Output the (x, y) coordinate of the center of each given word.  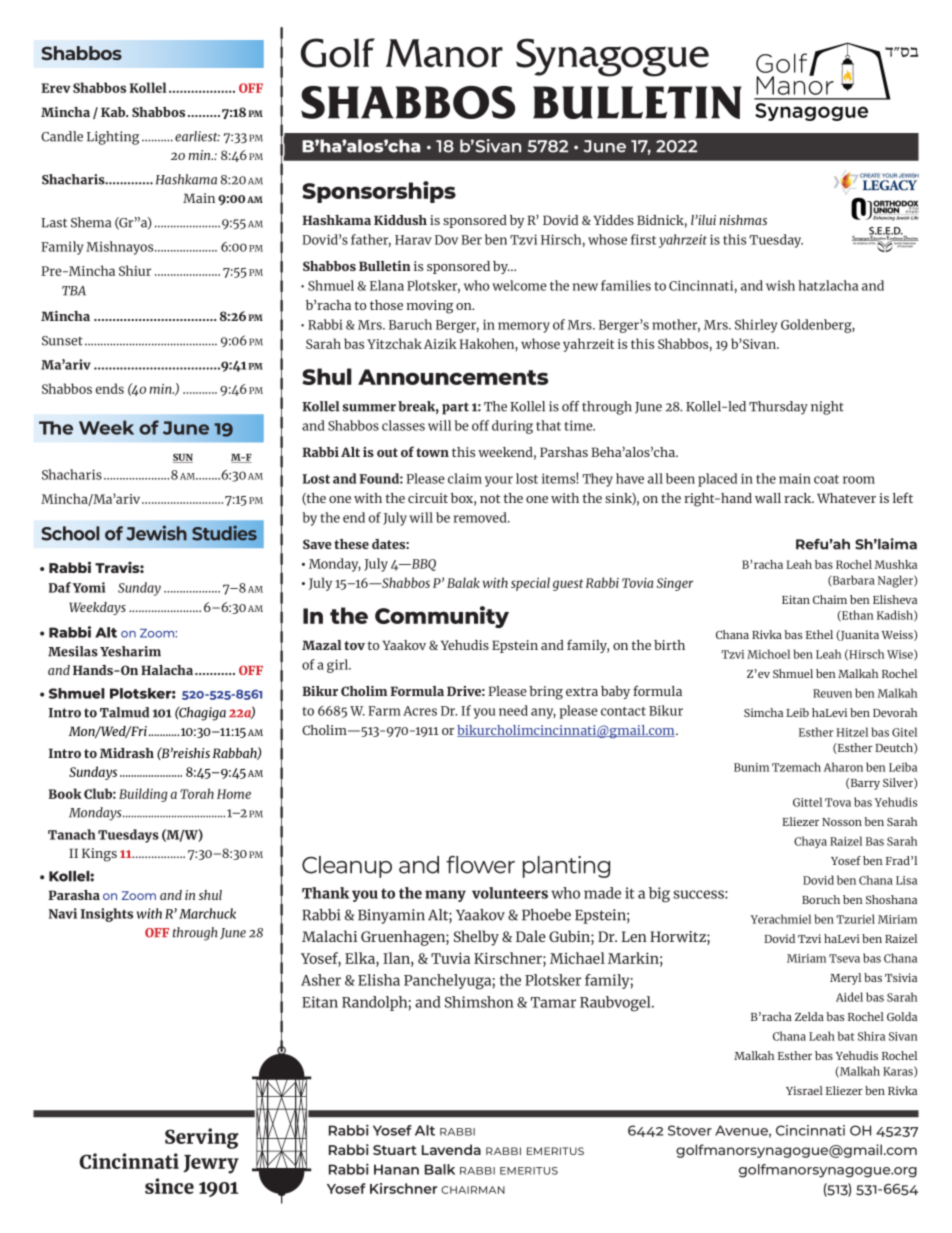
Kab (114, 112)
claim (465, 478)
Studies (224, 533)
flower (480, 865)
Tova (838, 802)
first (643, 239)
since (169, 1186)
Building (143, 795)
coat (826, 479)
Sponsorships (379, 192)
